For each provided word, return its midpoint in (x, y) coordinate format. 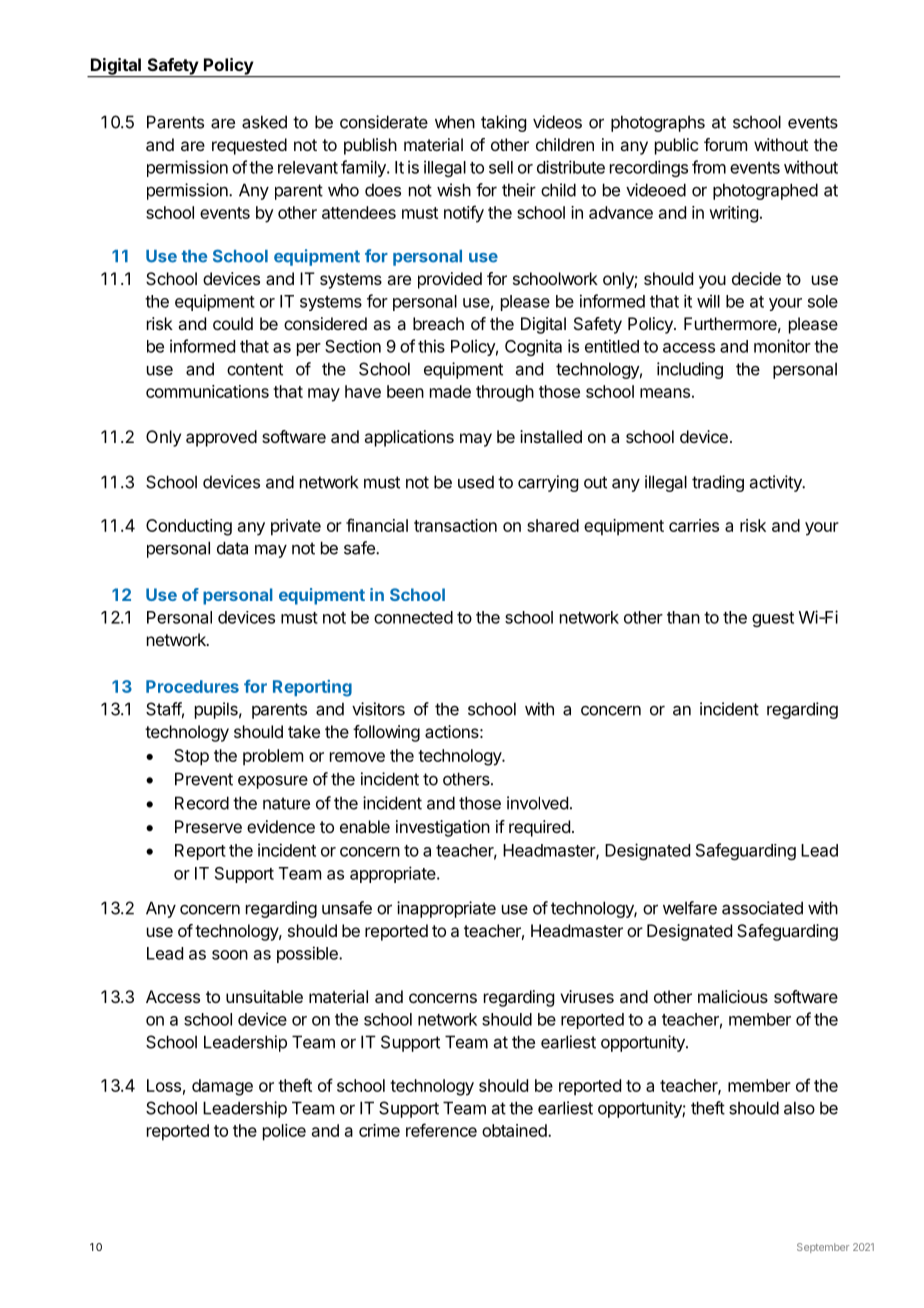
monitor (782, 346)
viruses (587, 996)
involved (537, 803)
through (505, 393)
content (255, 369)
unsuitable (264, 996)
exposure (273, 782)
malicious (733, 996)
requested (249, 146)
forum (725, 144)
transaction (455, 525)
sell (501, 167)
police (284, 1132)
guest (773, 619)
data (232, 548)
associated (762, 908)
